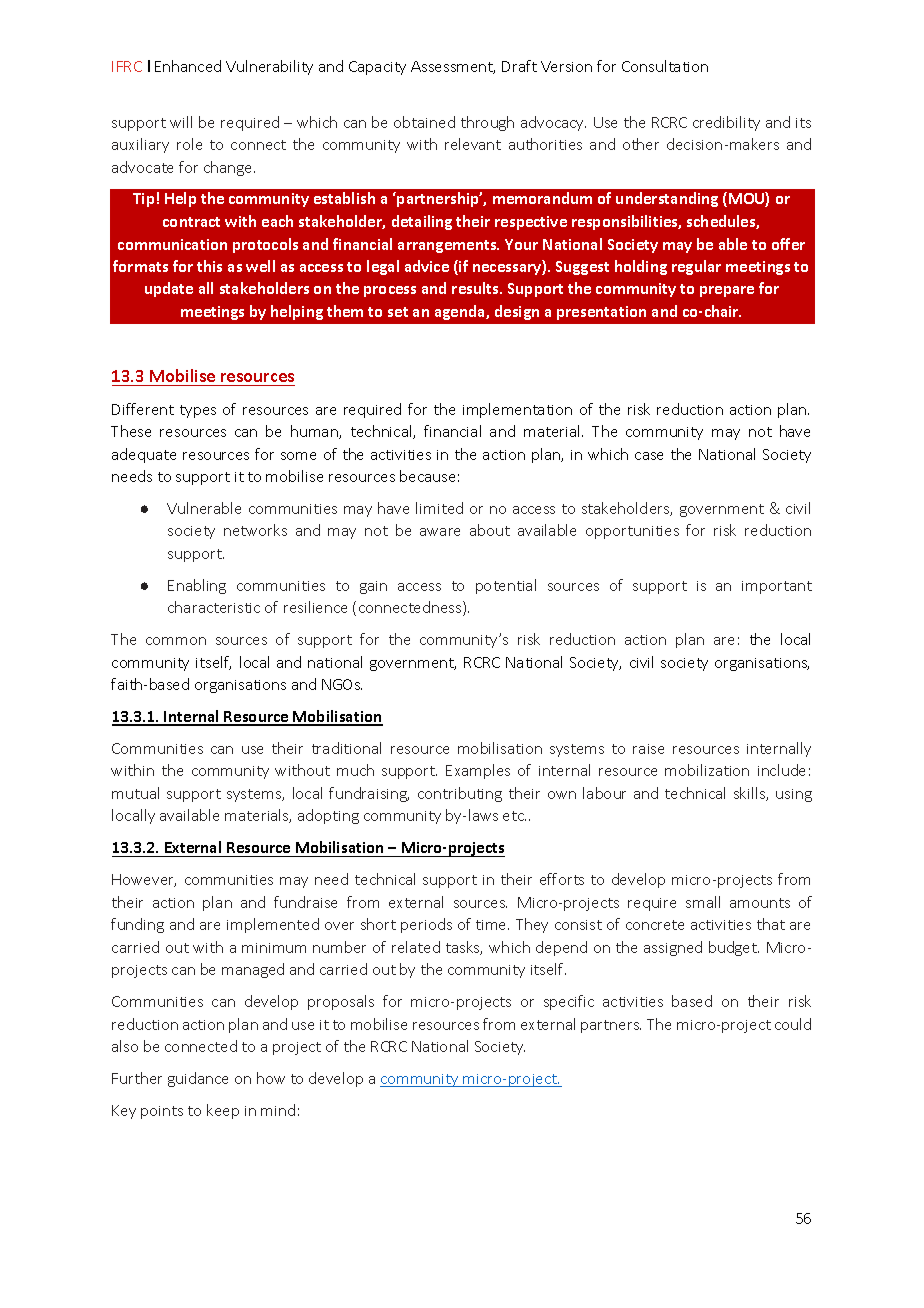  Describe the element at coordinates (181, 122) in the page. I see `will` at that location.
